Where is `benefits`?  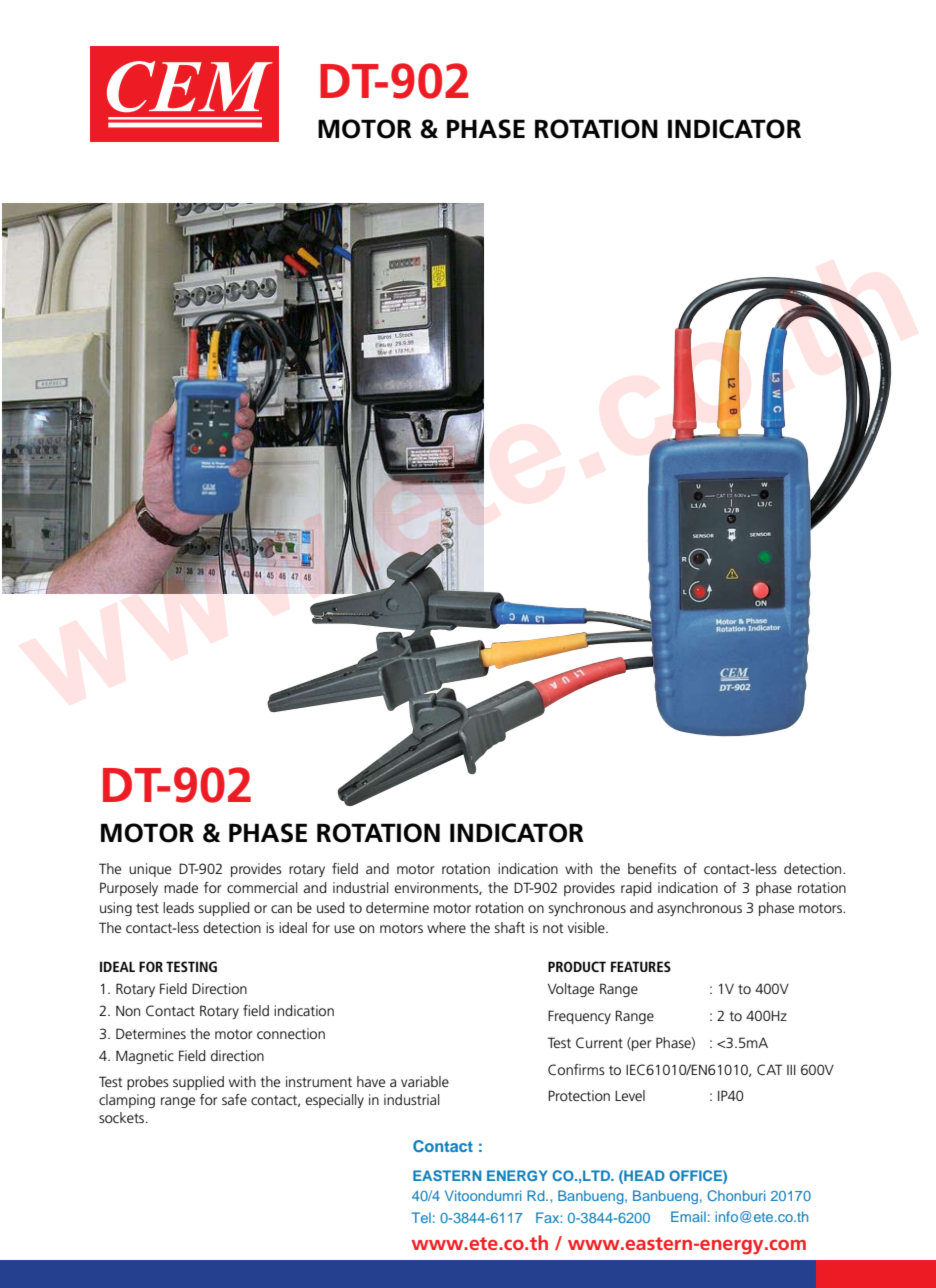 benefits is located at coordinates (652, 868).
